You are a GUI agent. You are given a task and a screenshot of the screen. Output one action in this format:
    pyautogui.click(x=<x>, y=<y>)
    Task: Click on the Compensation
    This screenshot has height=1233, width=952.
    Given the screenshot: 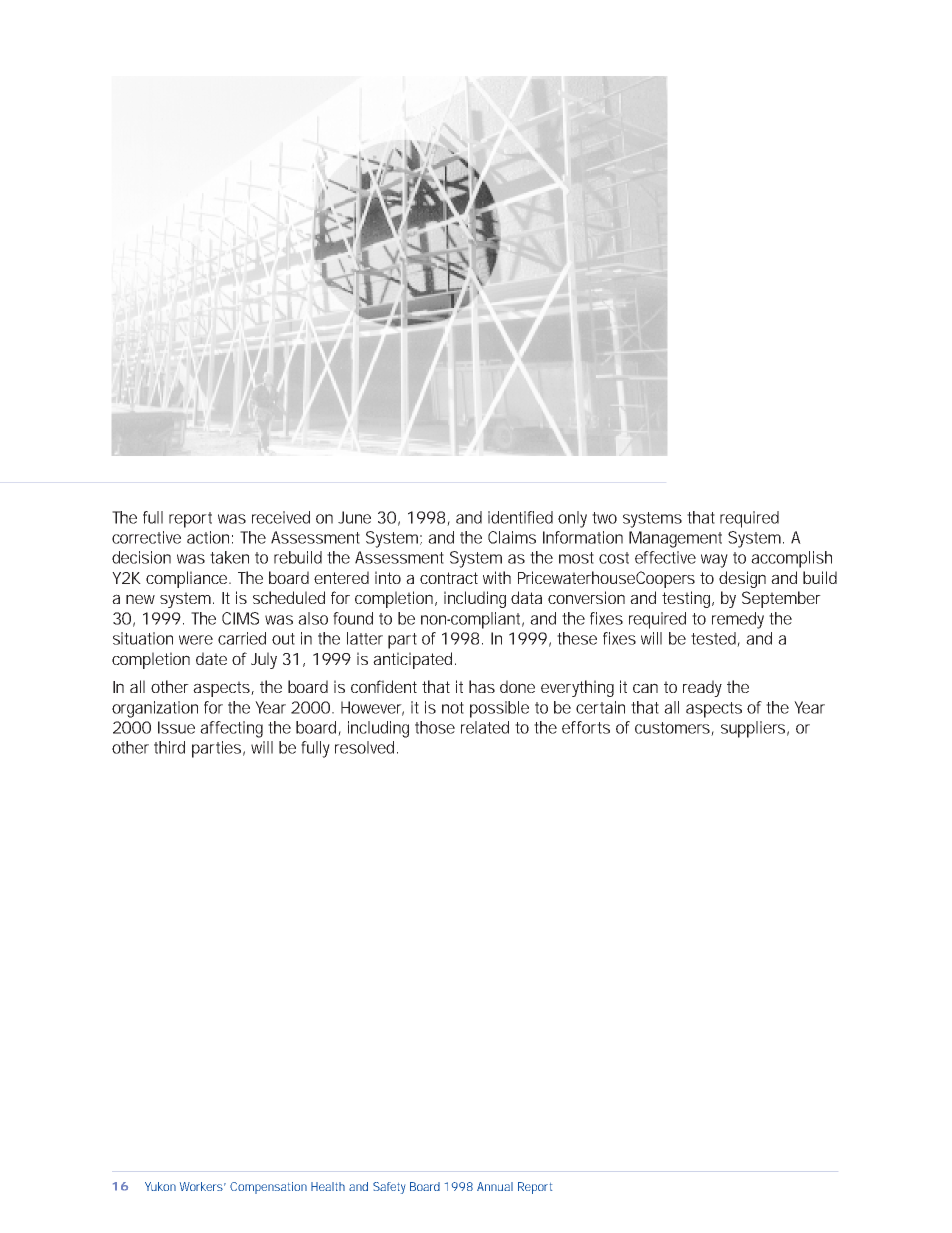 What is the action you would take?
    pyautogui.click(x=268, y=1188)
